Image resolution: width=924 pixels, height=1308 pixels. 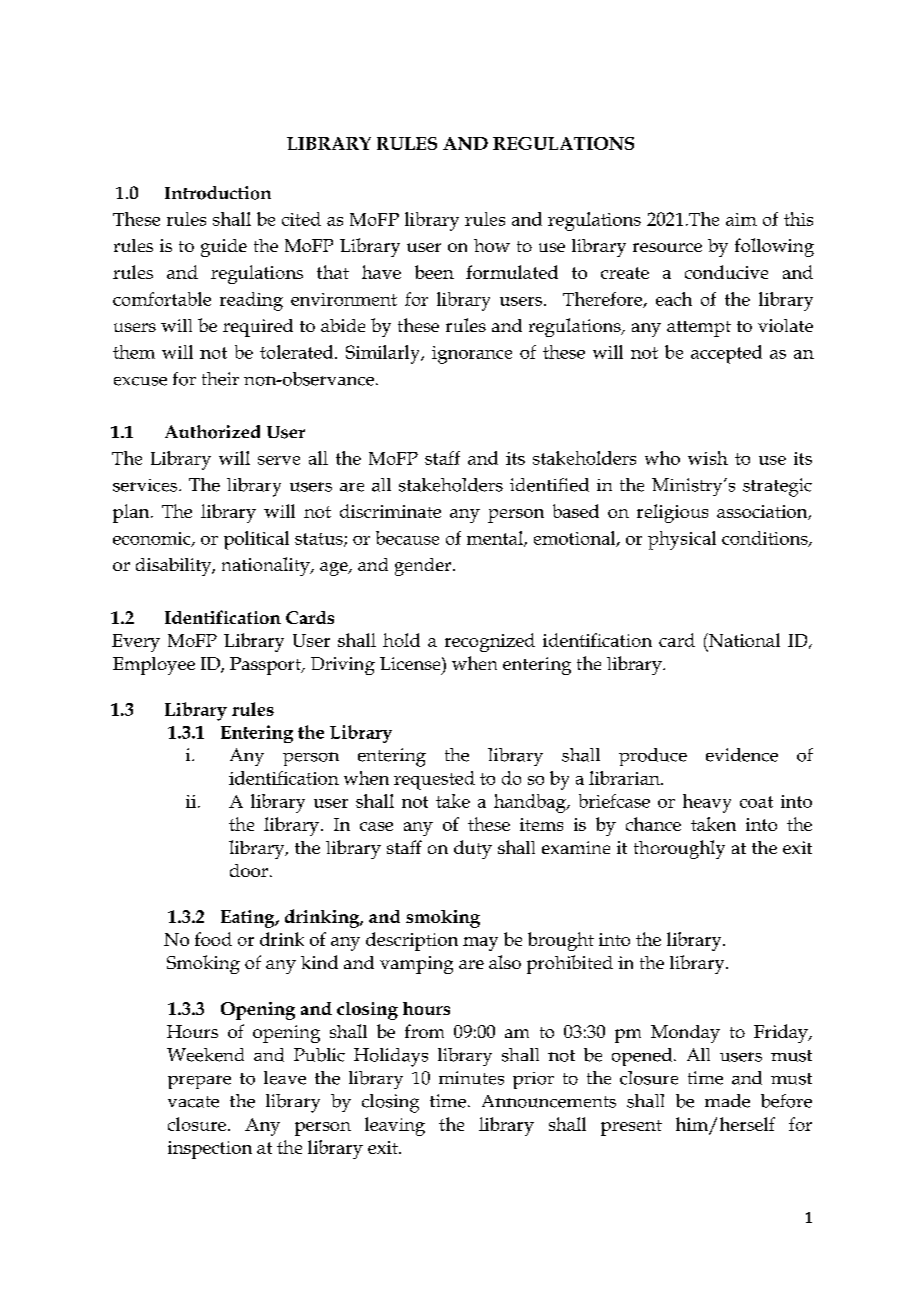 What do you see at coordinates (212, 432) in the image?
I see `Authorized` at bounding box center [212, 432].
